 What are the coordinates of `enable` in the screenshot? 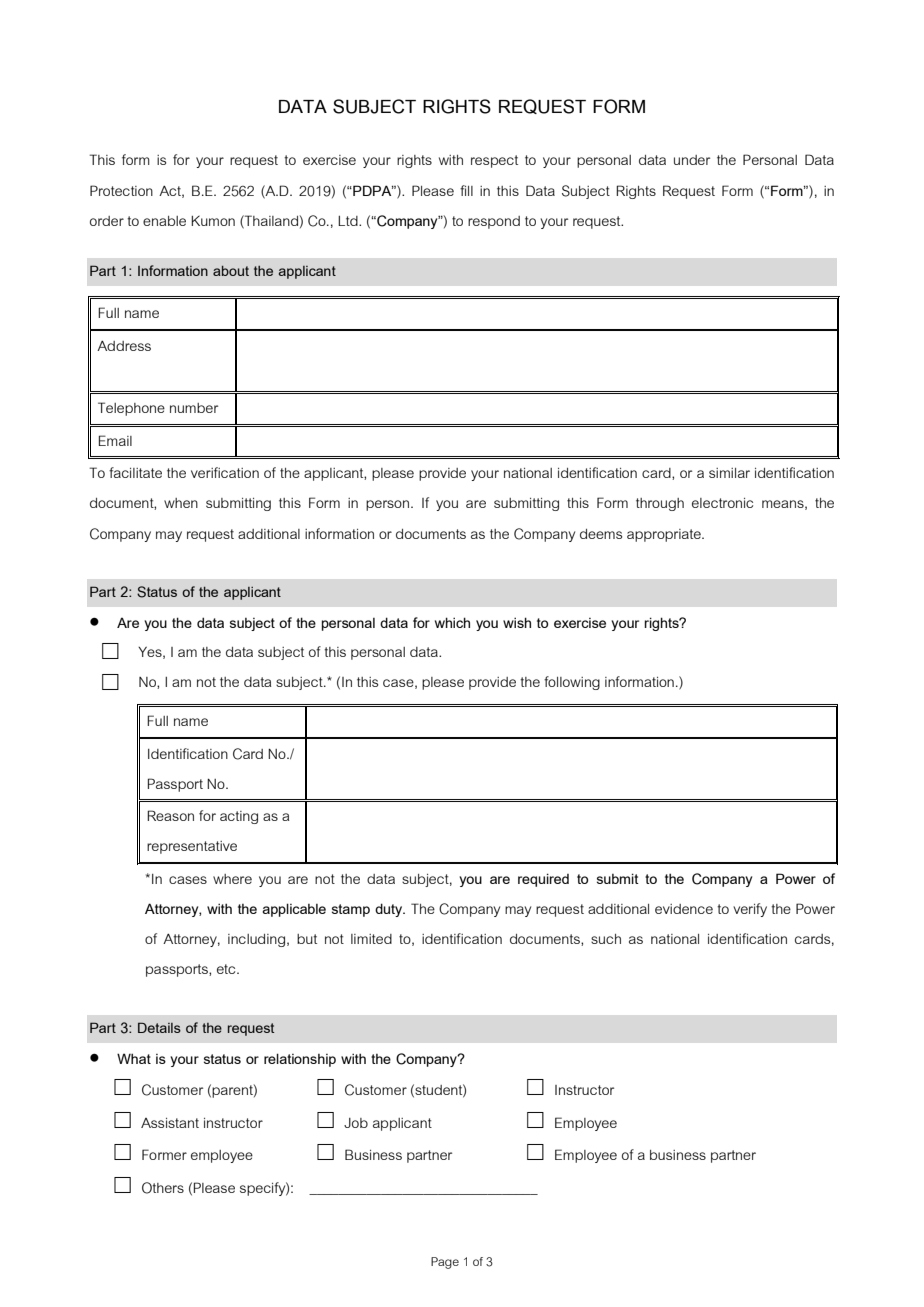 It's located at (164, 221).
